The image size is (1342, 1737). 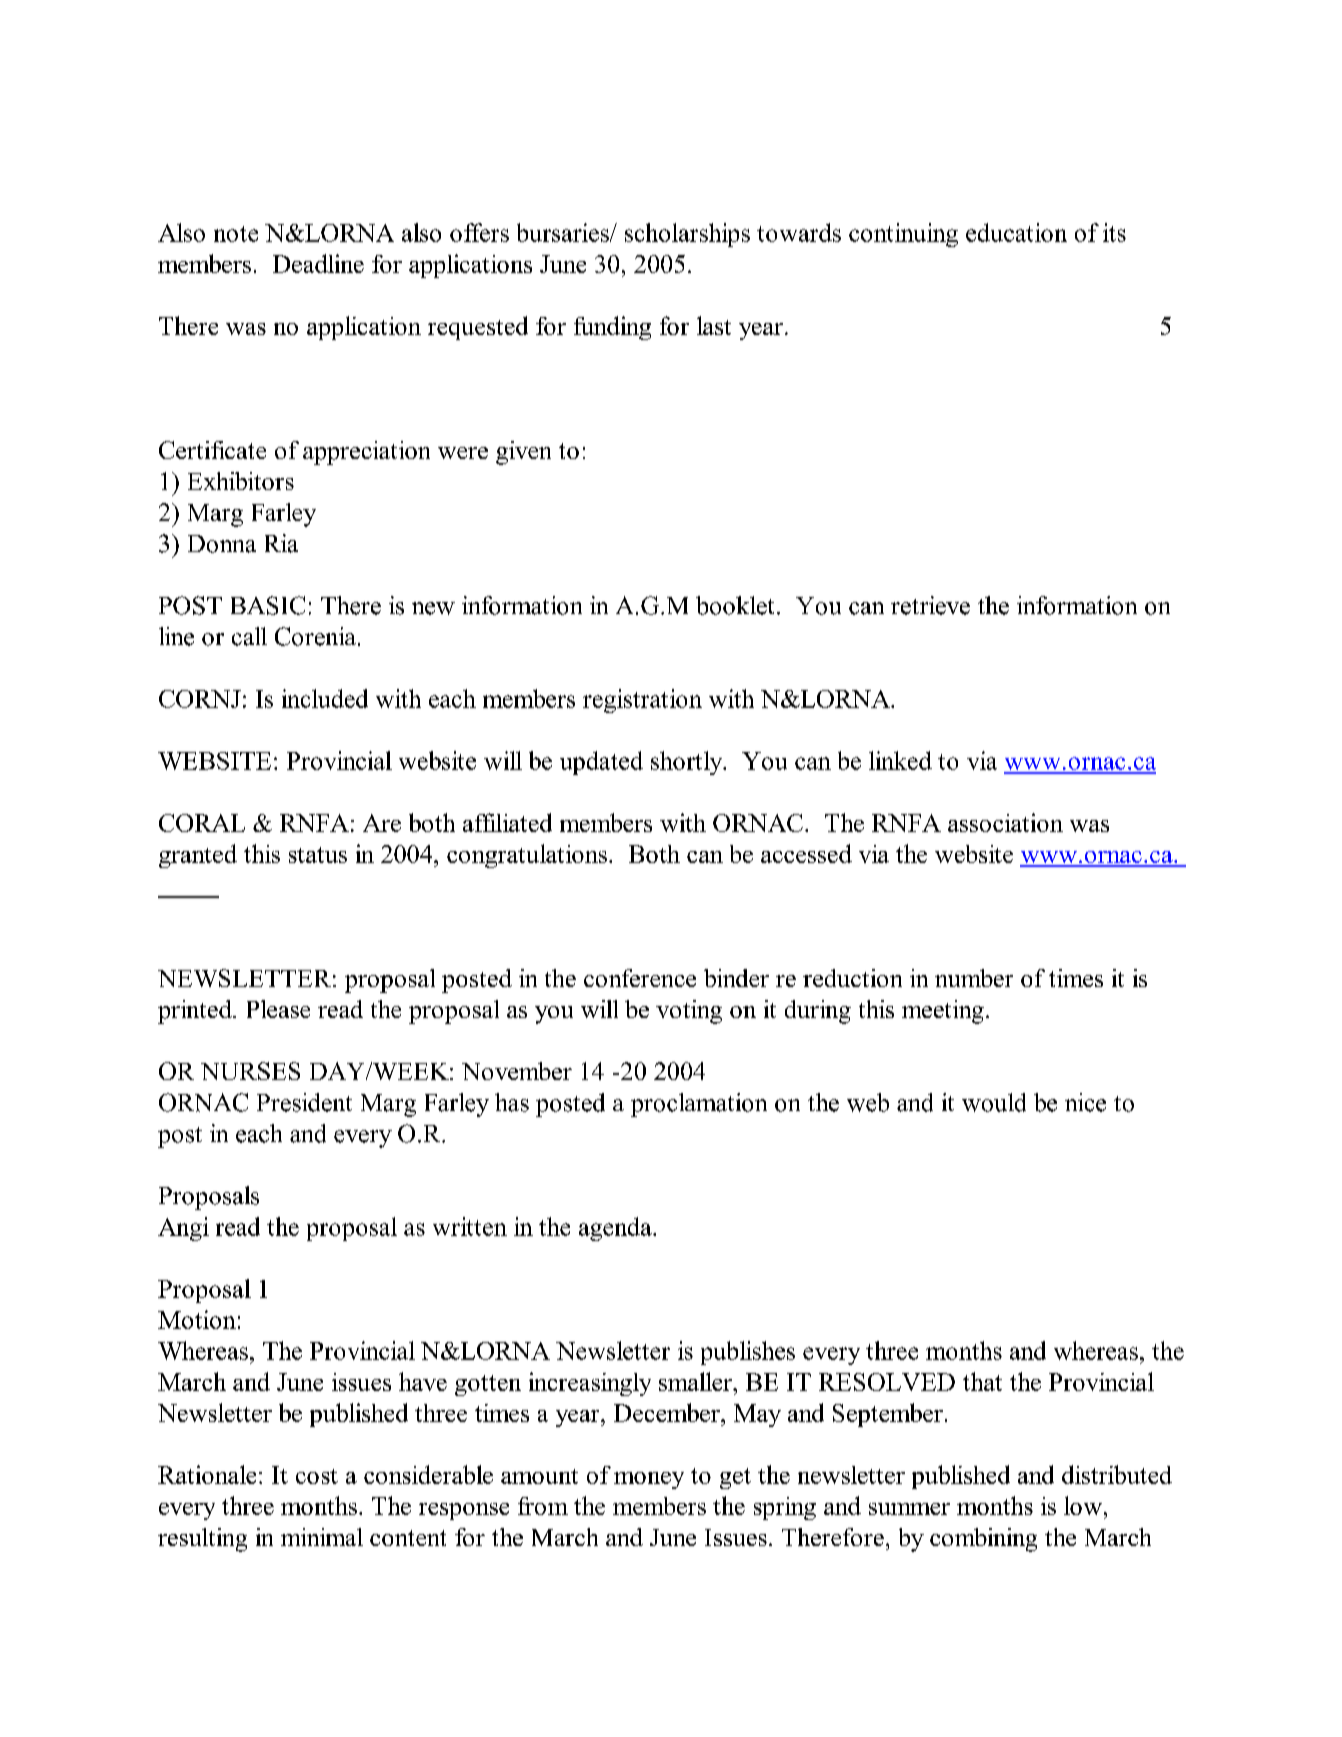 I want to click on money, so click(x=649, y=1480).
